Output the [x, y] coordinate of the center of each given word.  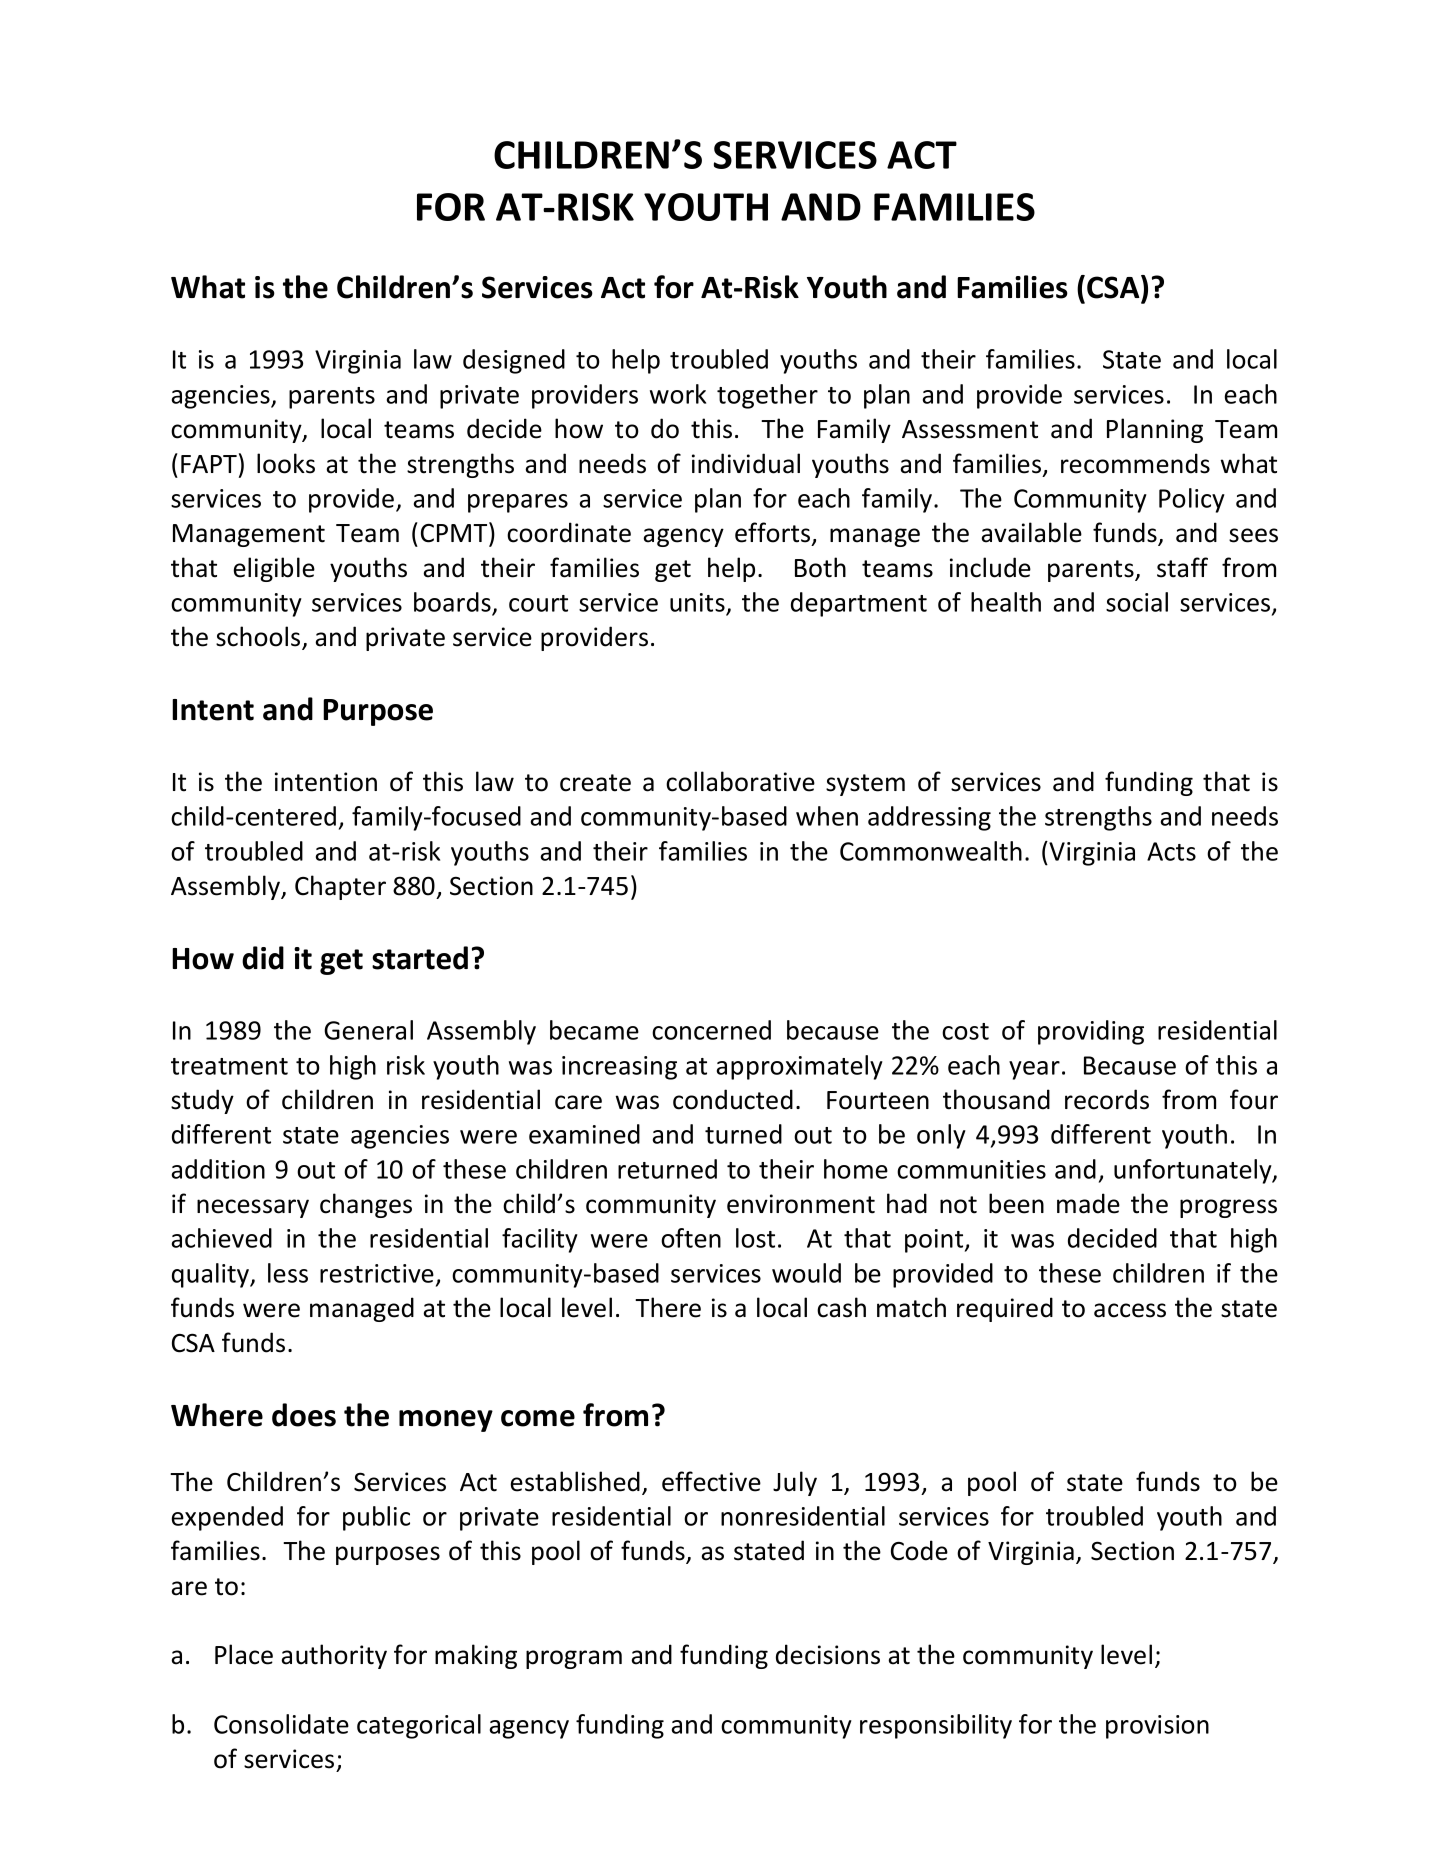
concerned [711, 1030]
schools [259, 637]
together [767, 396]
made [1088, 1203]
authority [334, 1656]
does [304, 1415]
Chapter [340, 887]
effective [711, 1481]
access [1130, 1310]
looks [286, 463]
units [697, 602]
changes [366, 1205]
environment [801, 1204]
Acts [1171, 851]
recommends [1135, 463]
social [1137, 602]
